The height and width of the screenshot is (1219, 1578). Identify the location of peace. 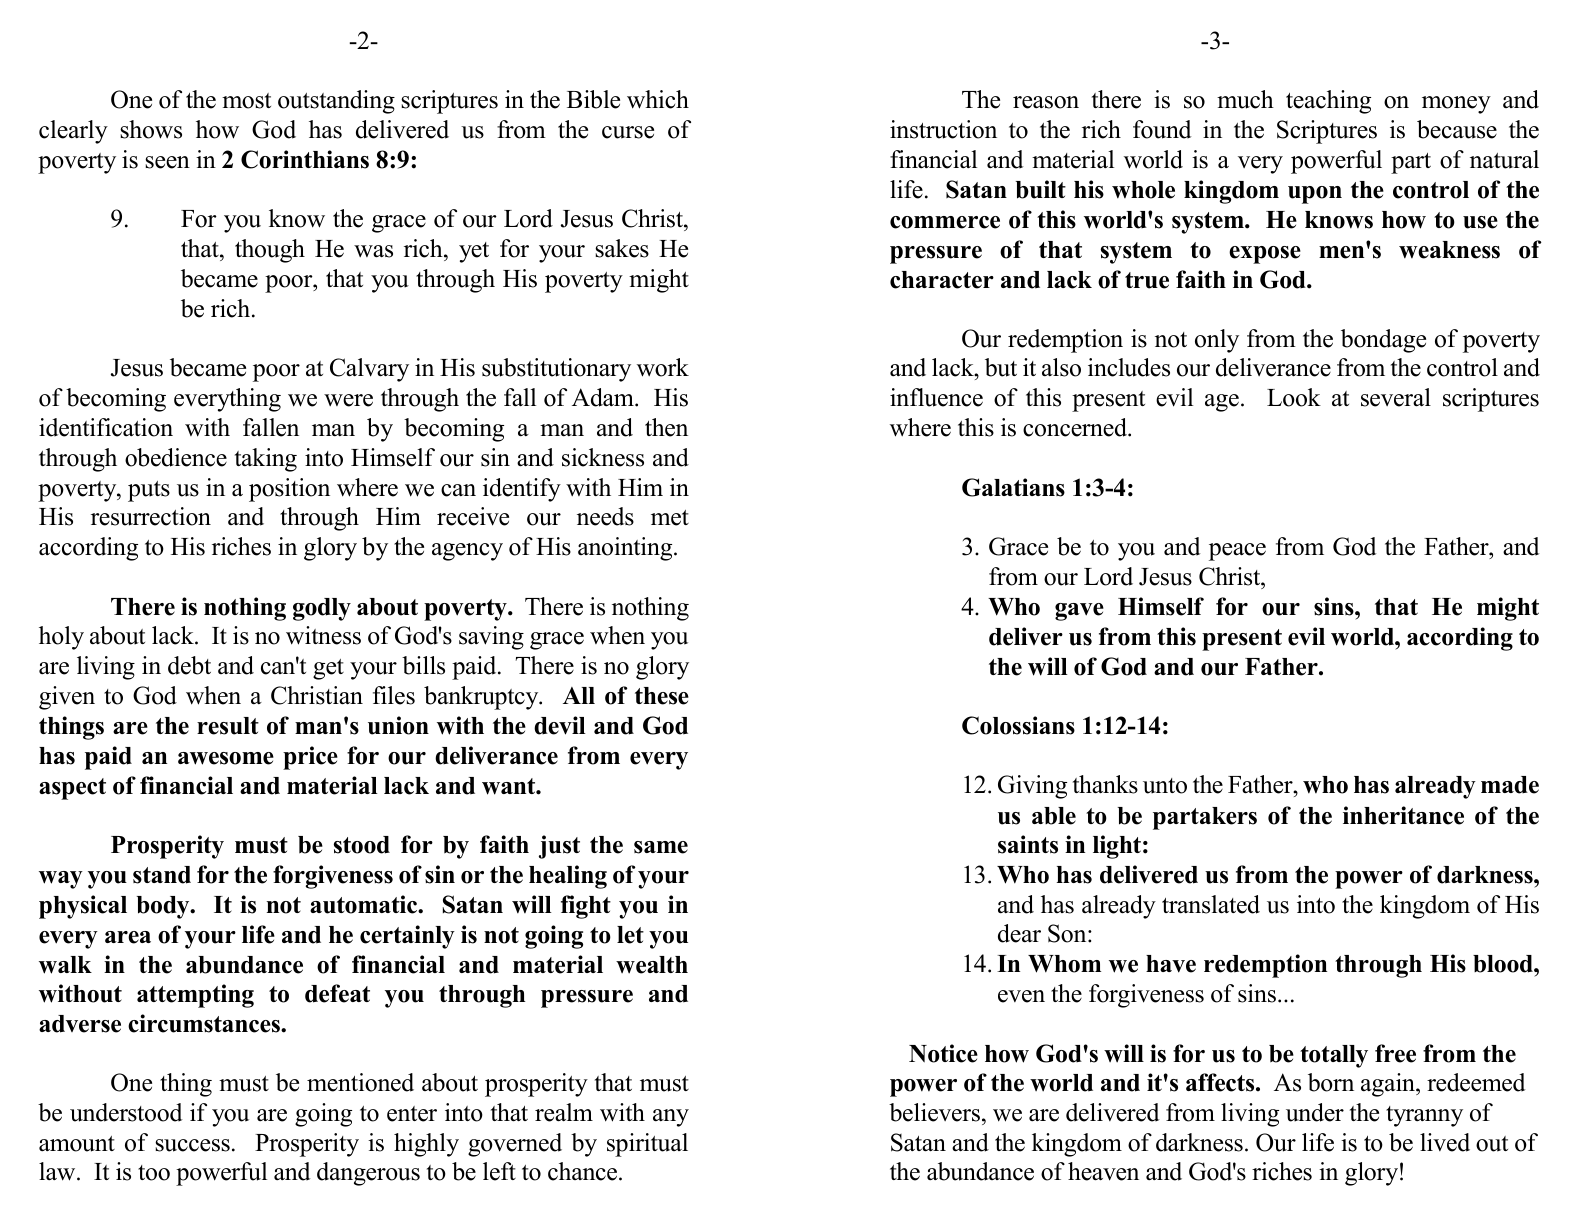
(1237, 552).
